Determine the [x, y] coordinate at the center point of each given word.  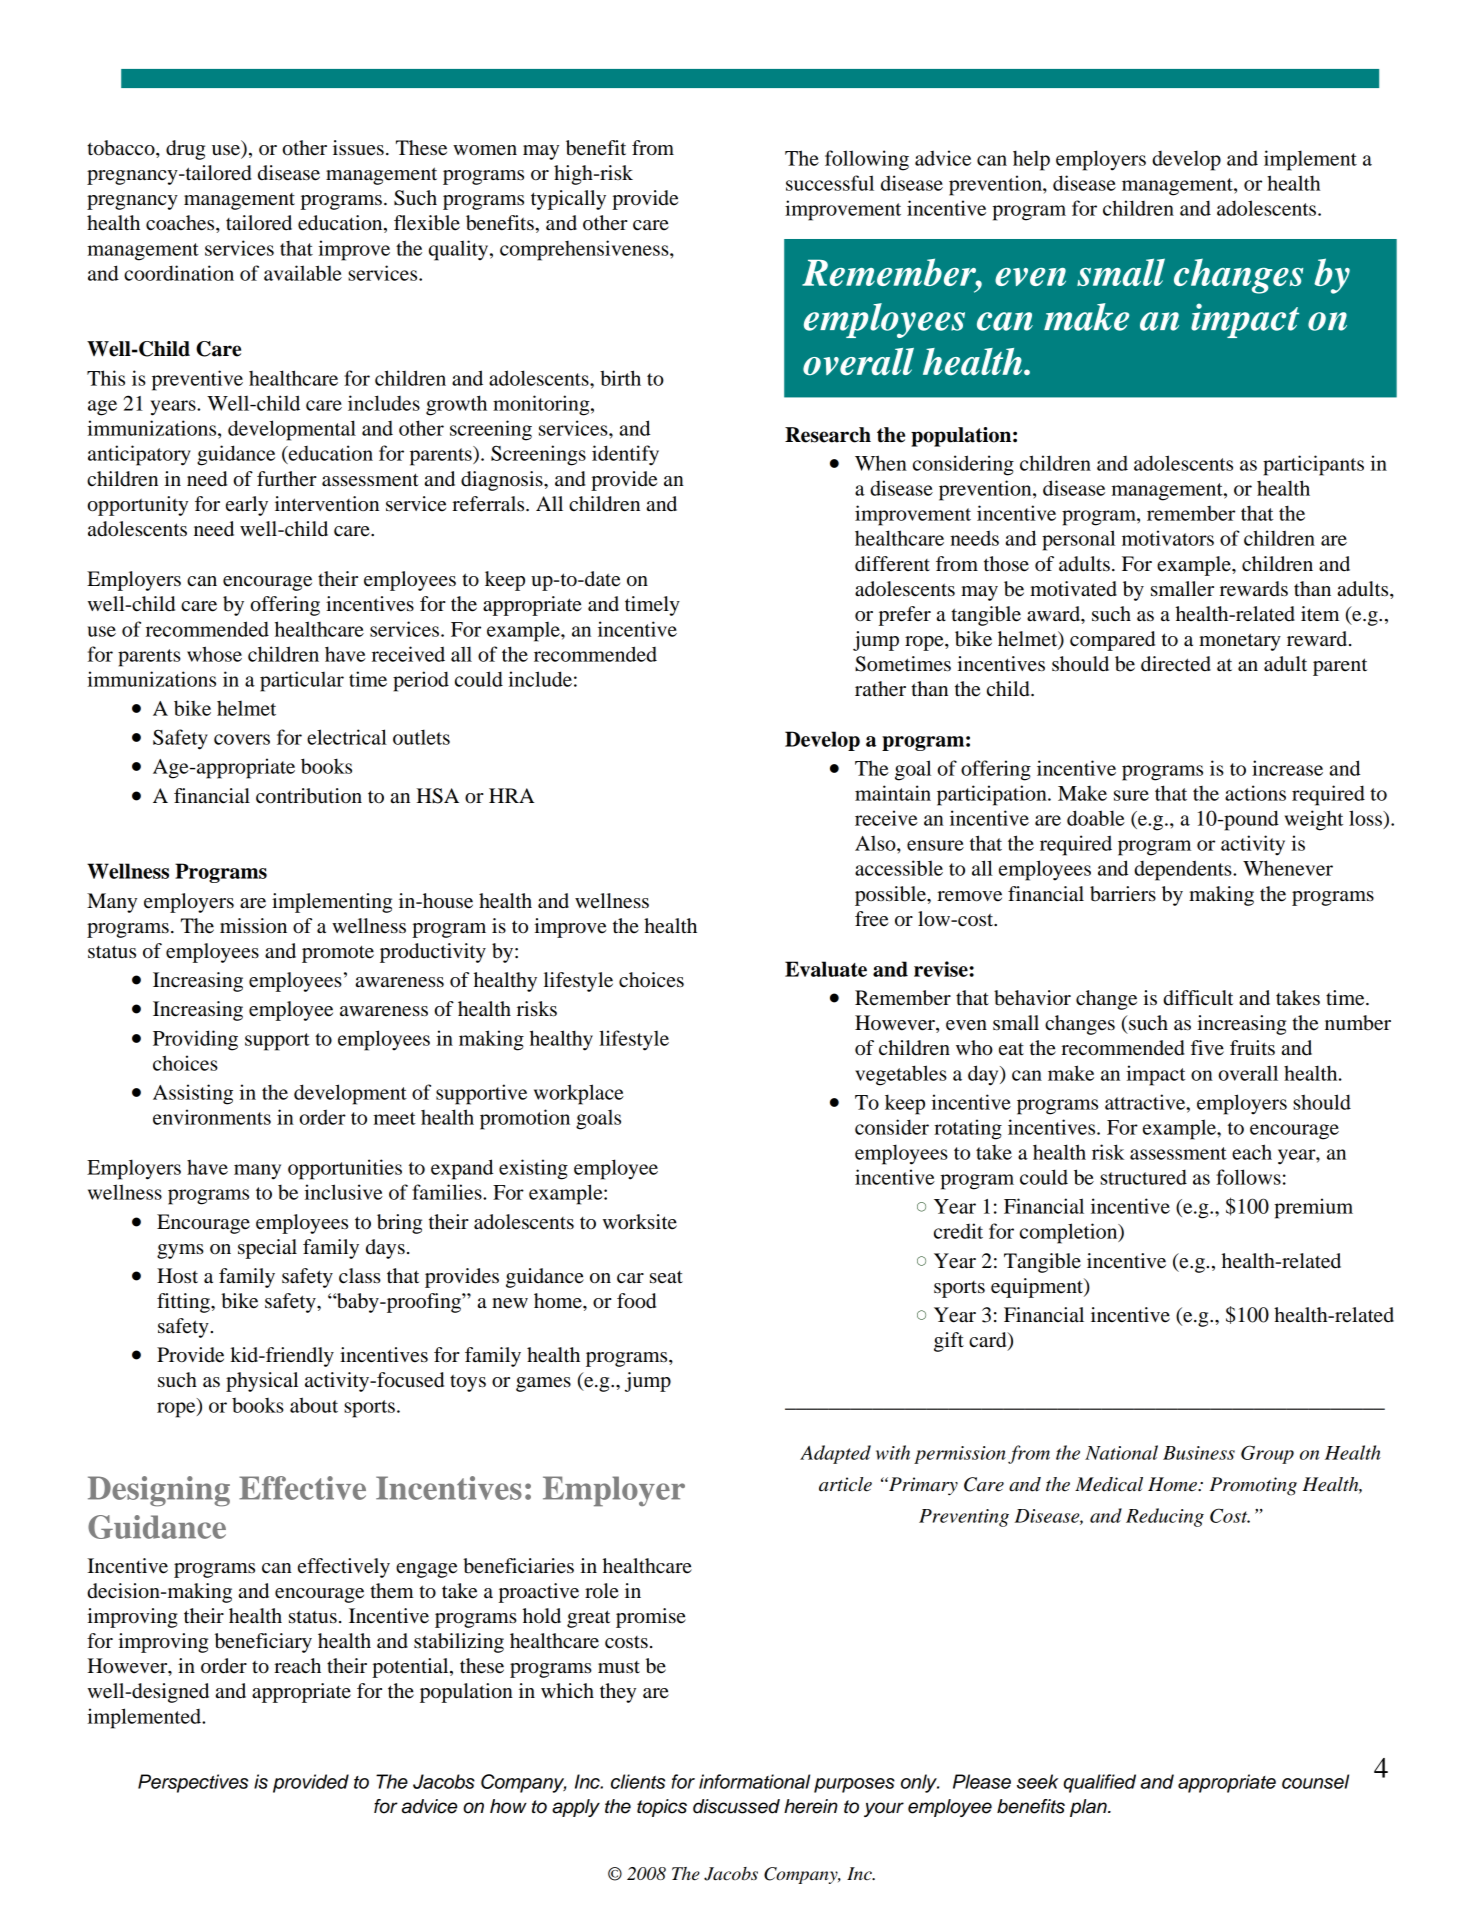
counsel [1315, 1781]
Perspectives [193, 1783]
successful [830, 183]
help [1031, 160]
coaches [181, 223]
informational [754, 1781]
